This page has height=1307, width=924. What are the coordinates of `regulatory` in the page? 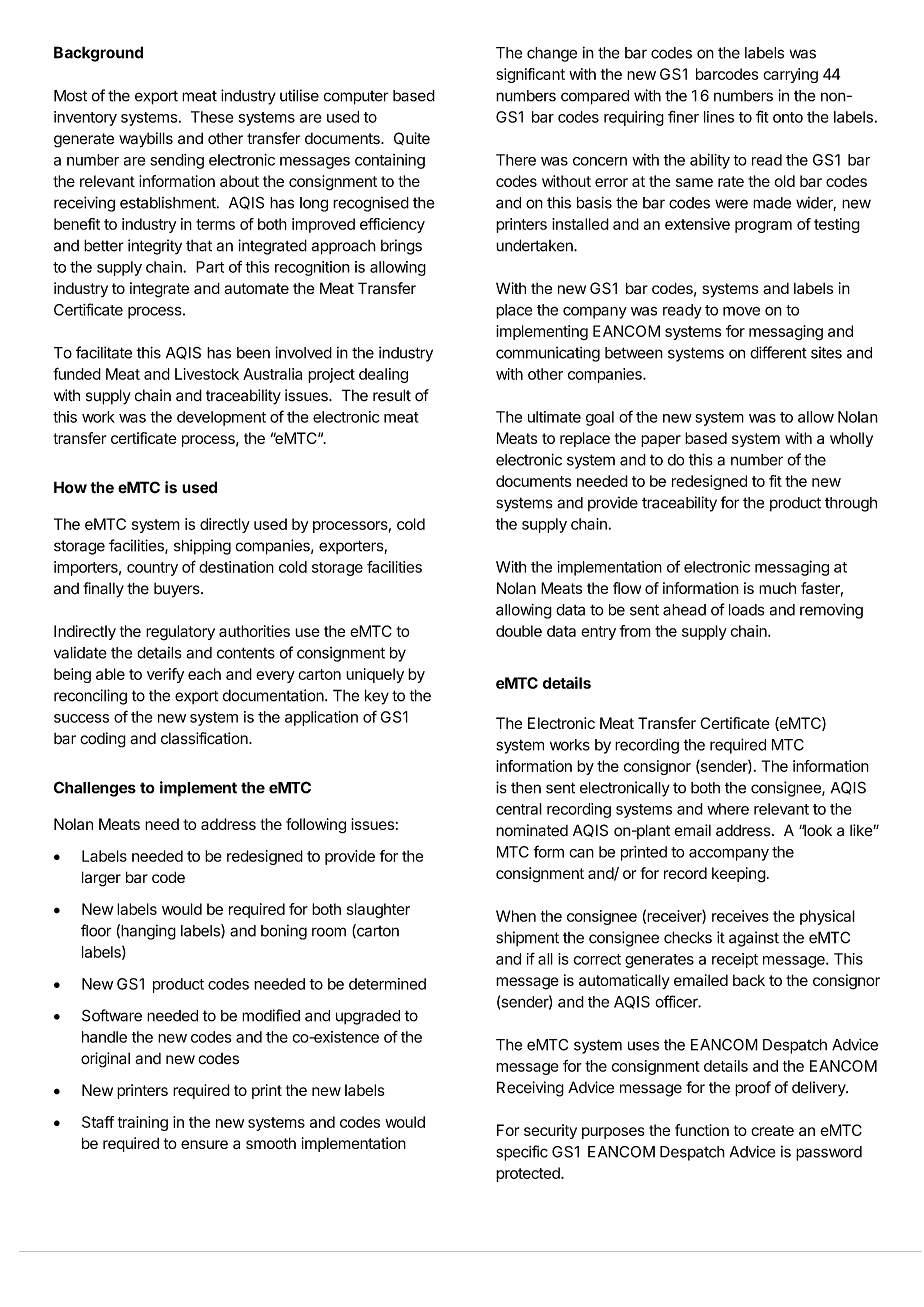 It's located at (180, 633).
